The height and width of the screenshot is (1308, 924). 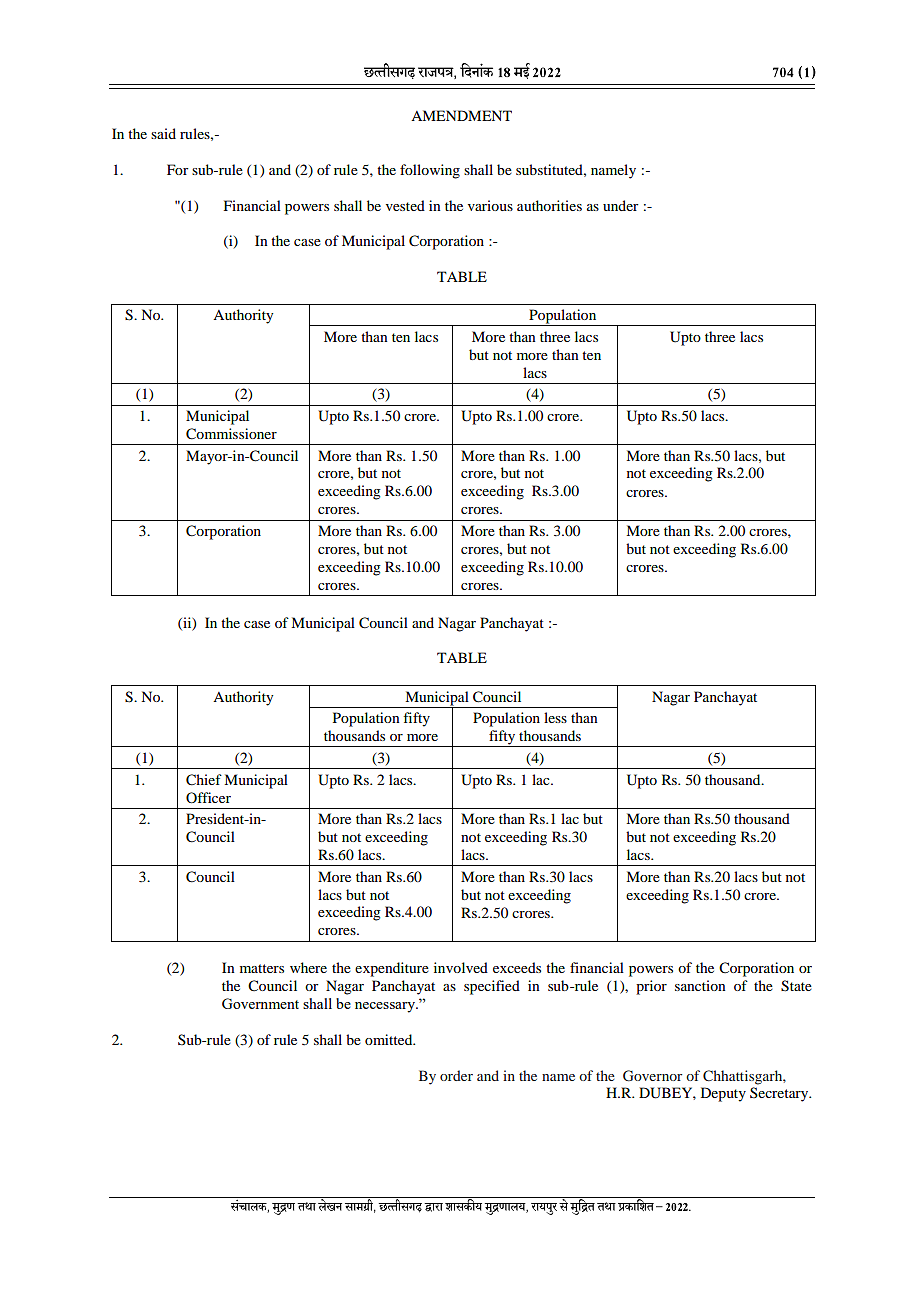 I want to click on Commissioner, so click(x=231, y=434).
